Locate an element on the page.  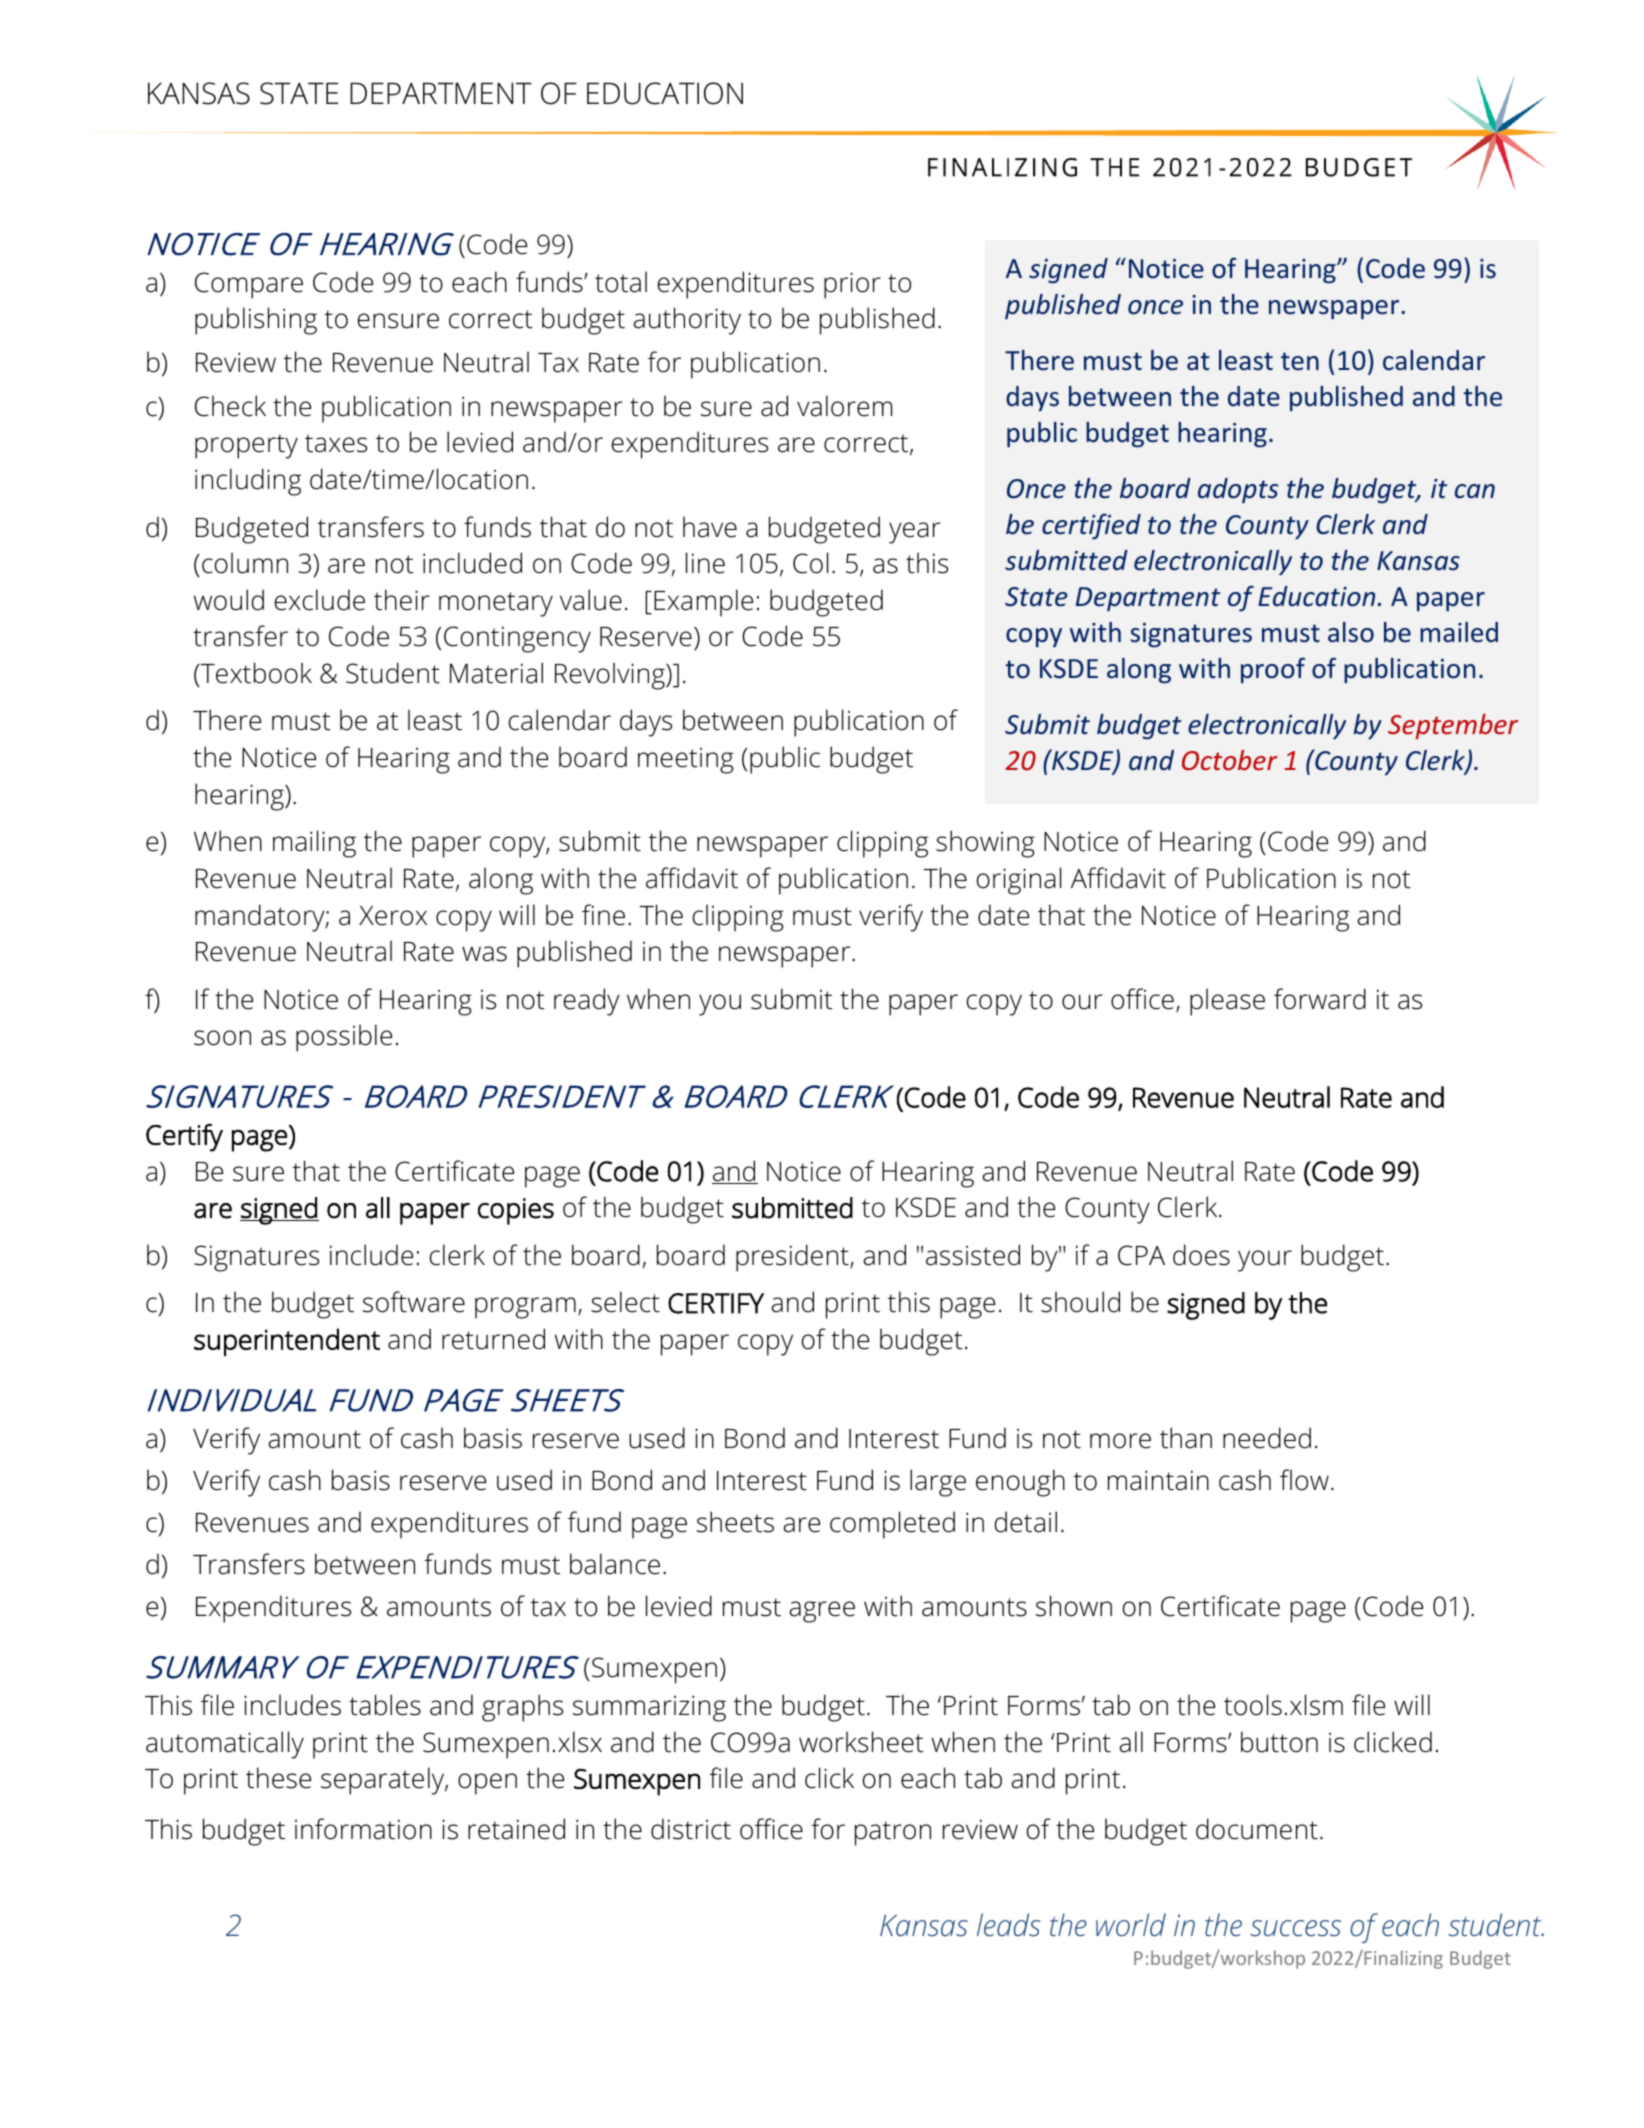
possible is located at coordinates (344, 1038).
